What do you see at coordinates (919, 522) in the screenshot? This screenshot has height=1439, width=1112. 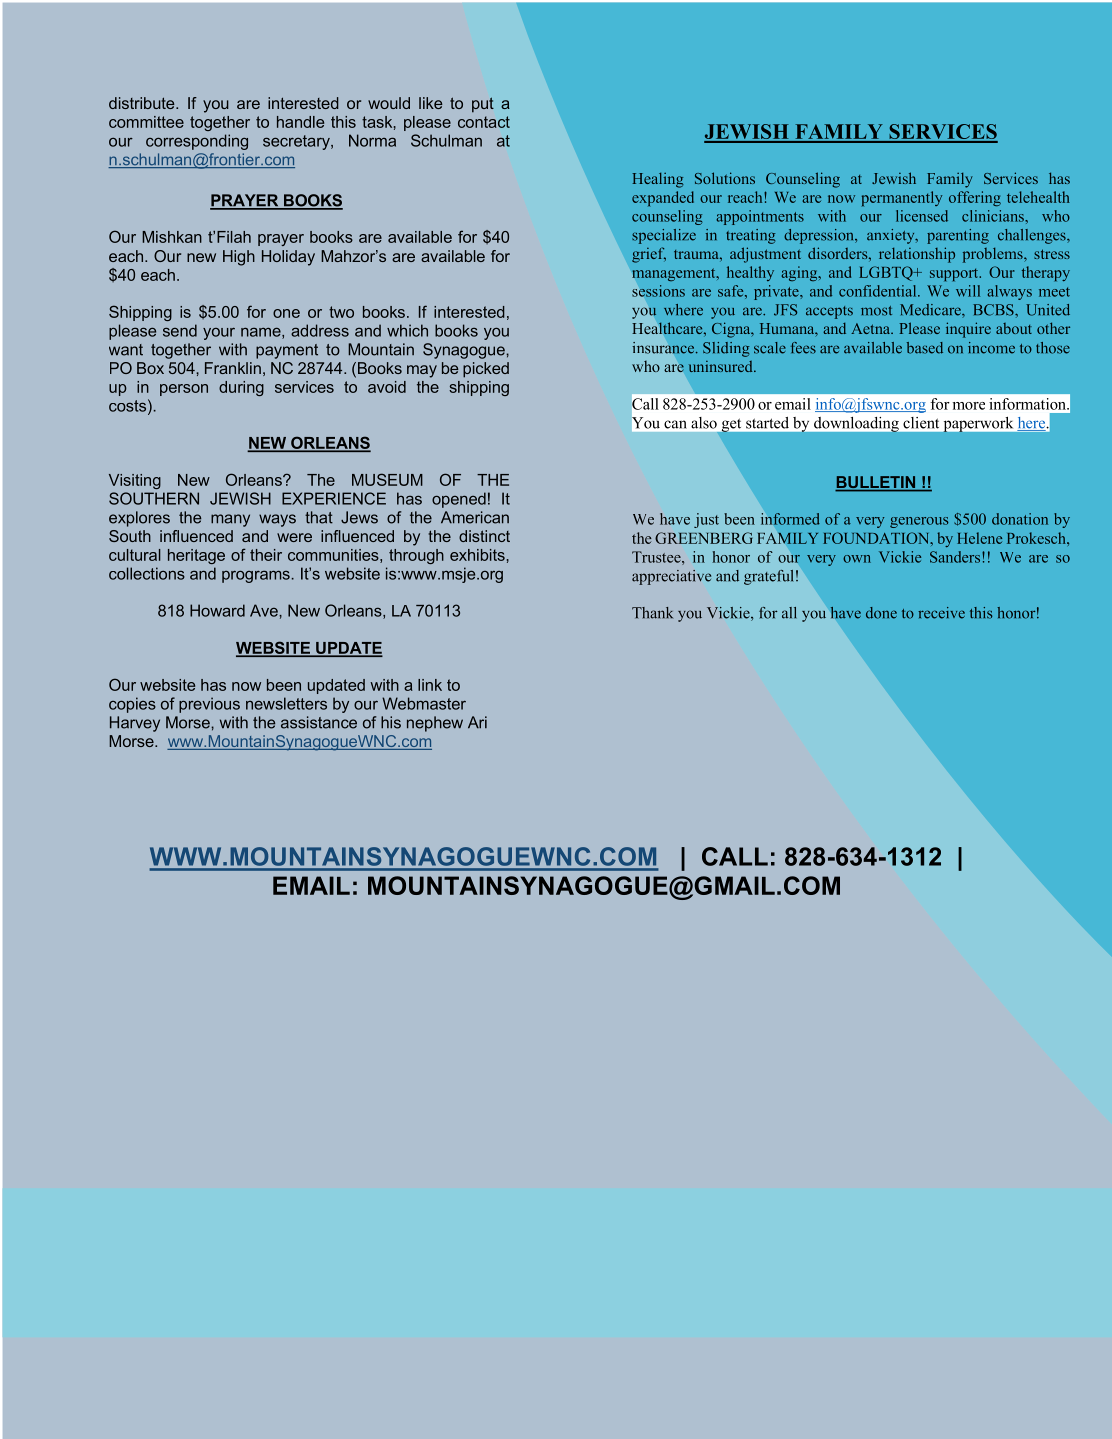 I see `generous` at bounding box center [919, 522].
